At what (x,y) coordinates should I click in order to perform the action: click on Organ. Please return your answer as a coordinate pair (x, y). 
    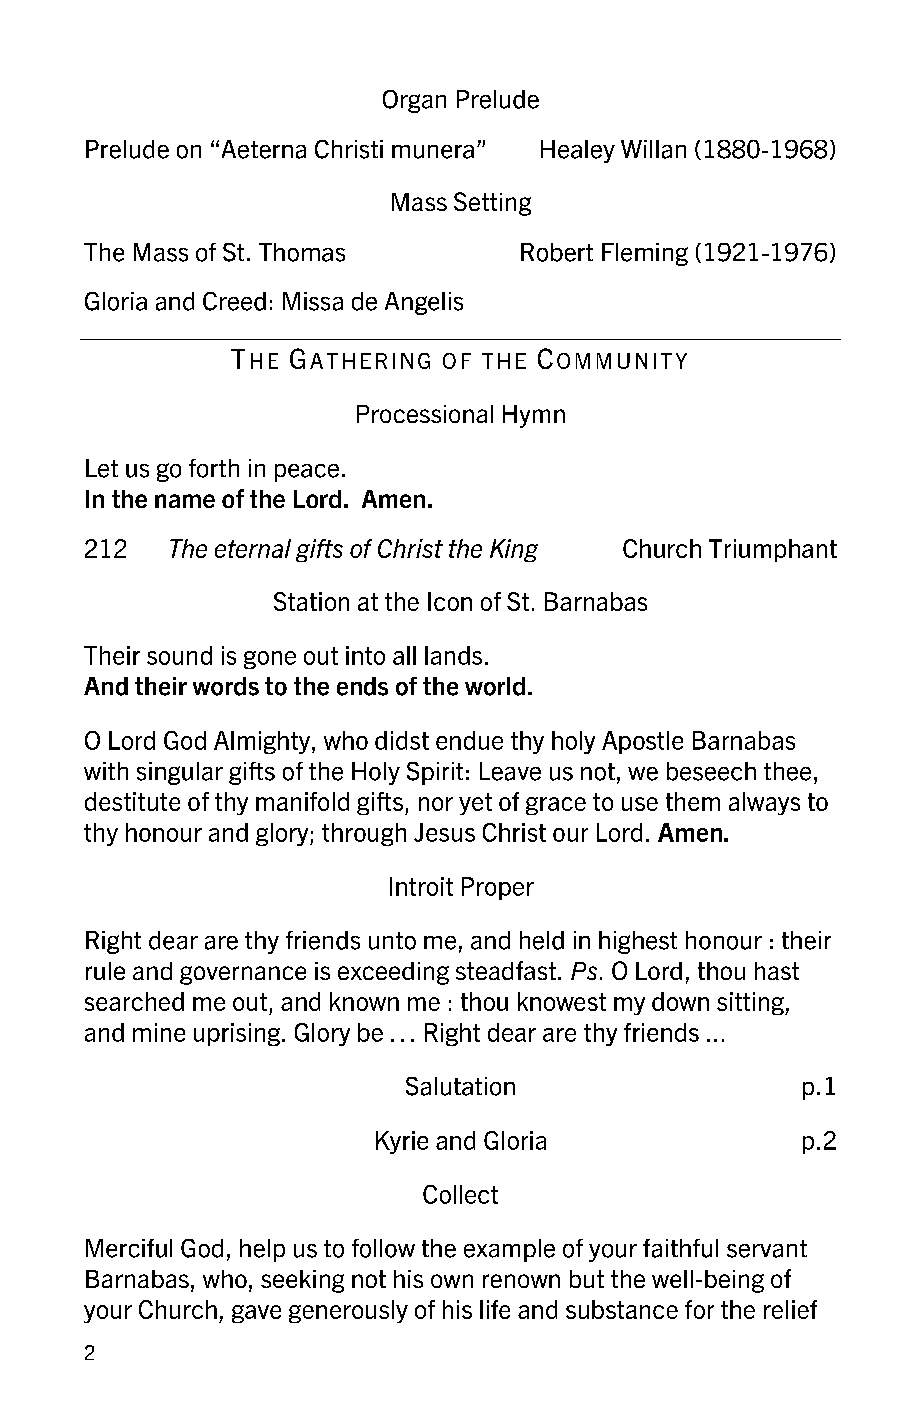
    Looking at the image, I should click on (414, 101).
